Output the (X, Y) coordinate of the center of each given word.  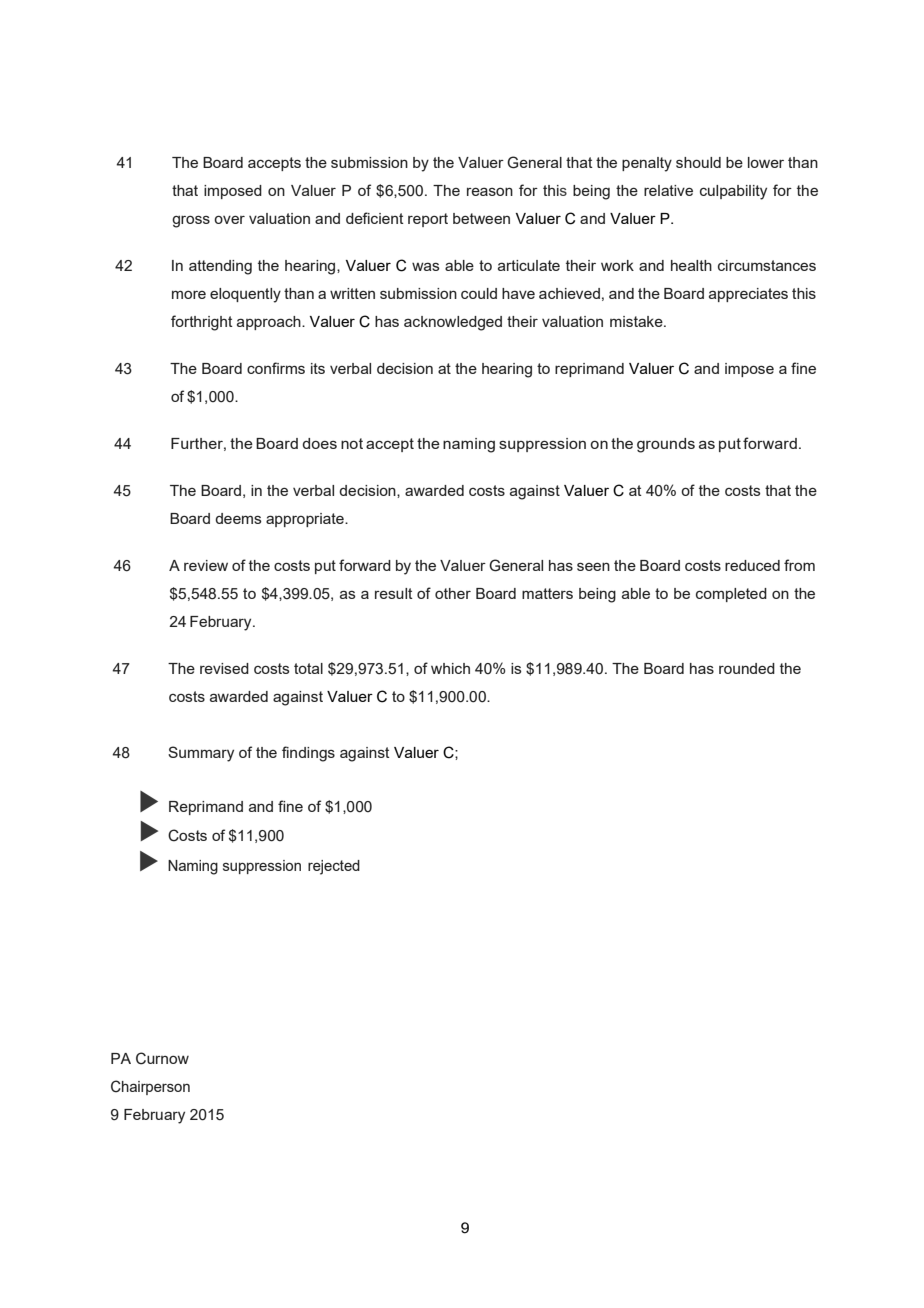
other (453, 593)
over (229, 219)
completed (731, 595)
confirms (276, 368)
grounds (666, 445)
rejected (334, 867)
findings (308, 754)
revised (224, 668)
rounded (747, 668)
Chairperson (150, 1087)
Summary (201, 754)
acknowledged (453, 323)
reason (490, 191)
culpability (733, 192)
